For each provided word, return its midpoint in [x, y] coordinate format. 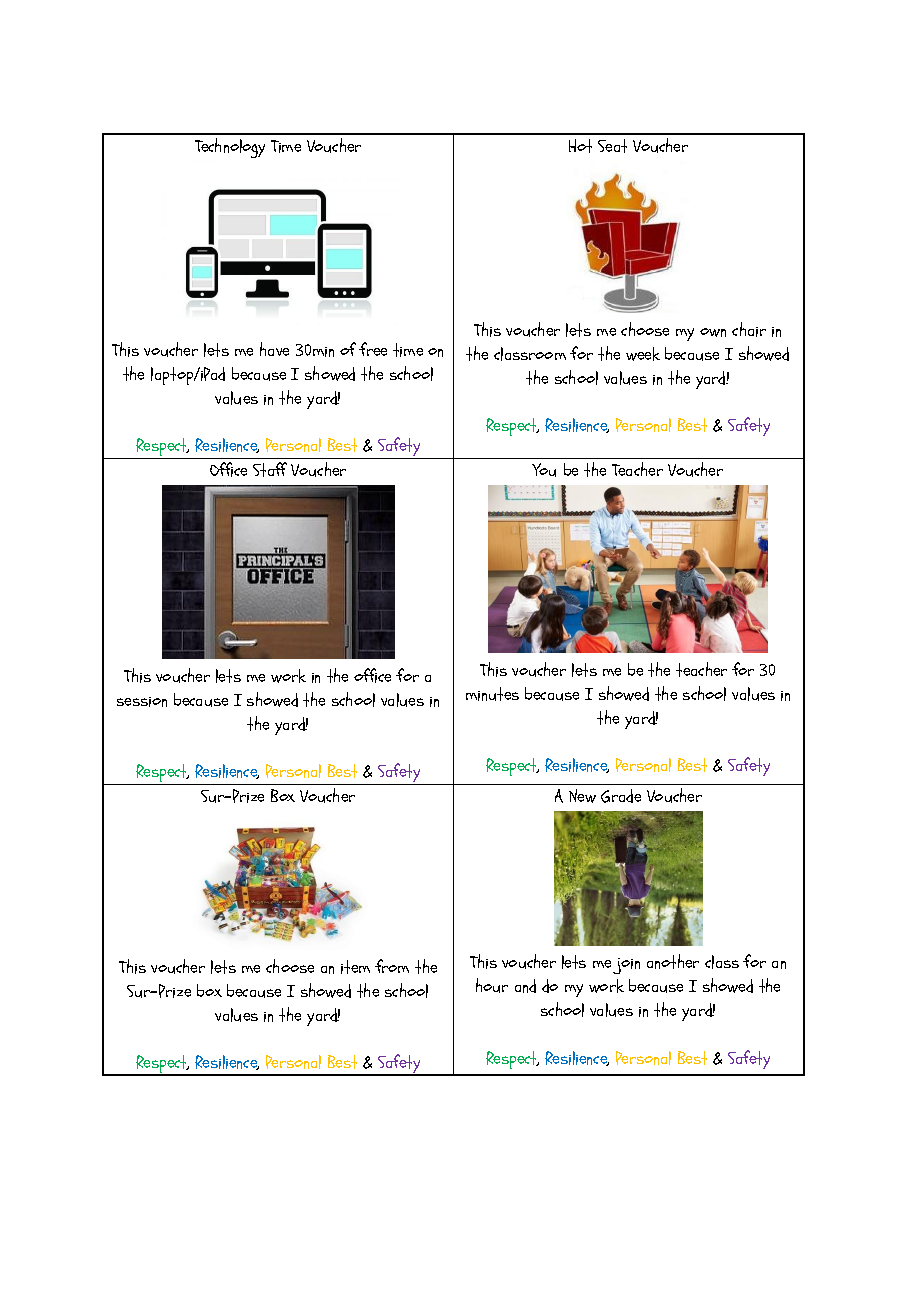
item [355, 967]
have [274, 349]
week [643, 354]
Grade [621, 796]
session [142, 702]
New [582, 796]
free [373, 349]
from [392, 966]
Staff [270, 469]
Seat [612, 146]
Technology [230, 148]
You [544, 470]
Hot [580, 146]
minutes [492, 694]
